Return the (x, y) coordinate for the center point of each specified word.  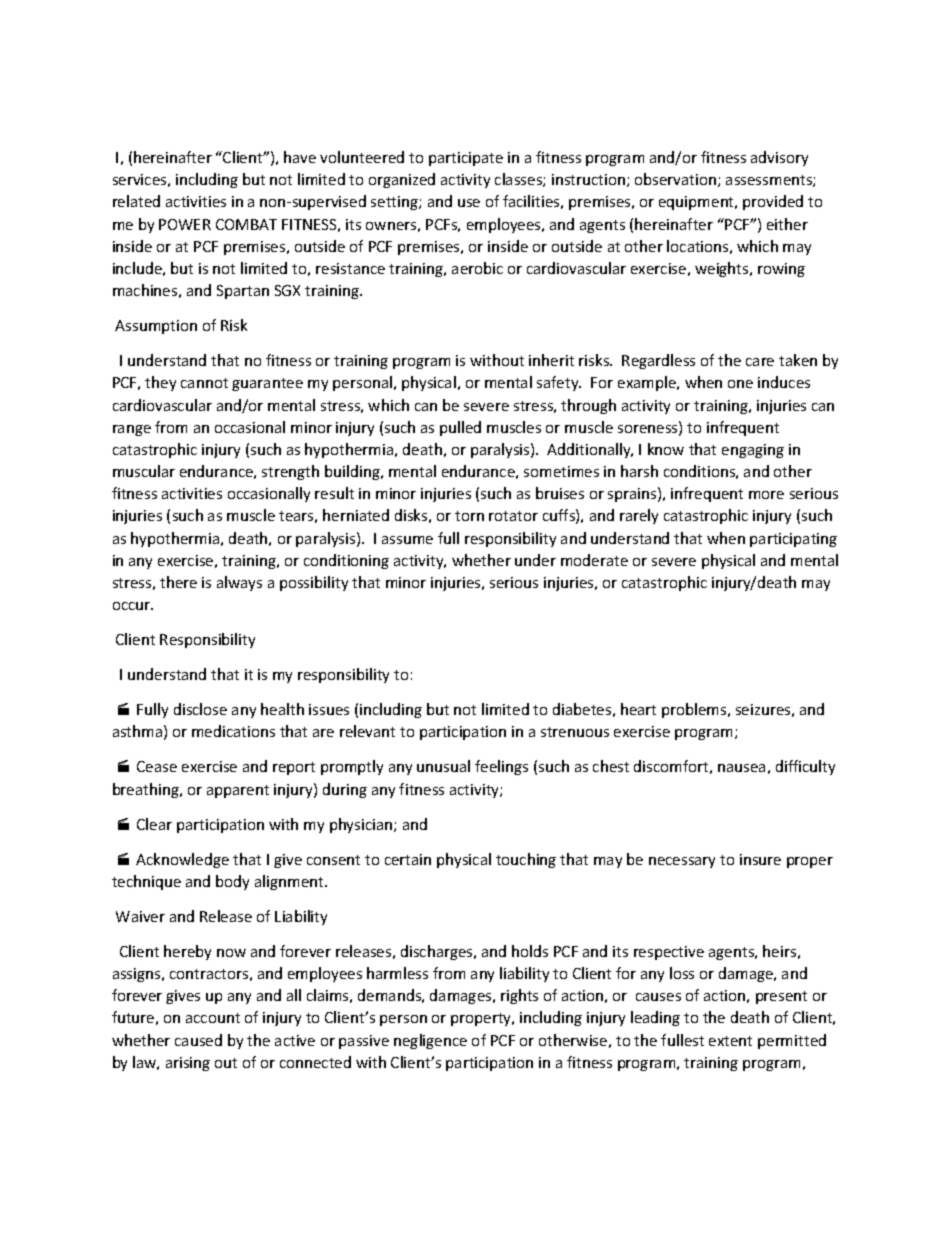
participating (793, 540)
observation (677, 180)
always (239, 583)
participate (466, 159)
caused (198, 1040)
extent (730, 1041)
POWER (185, 224)
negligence (430, 1041)
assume (407, 540)
